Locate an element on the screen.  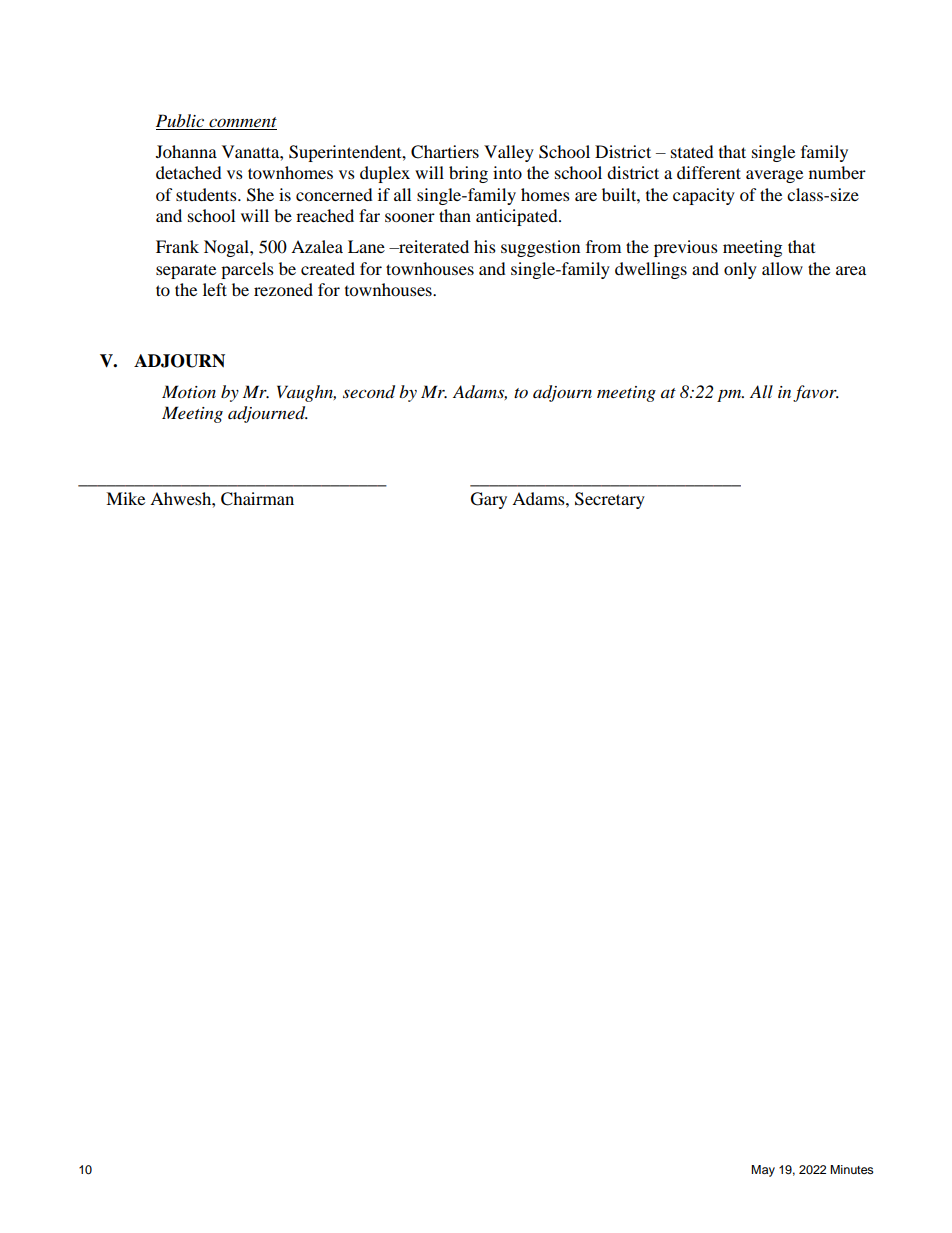
Gary is located at coordinates (489, 500).
